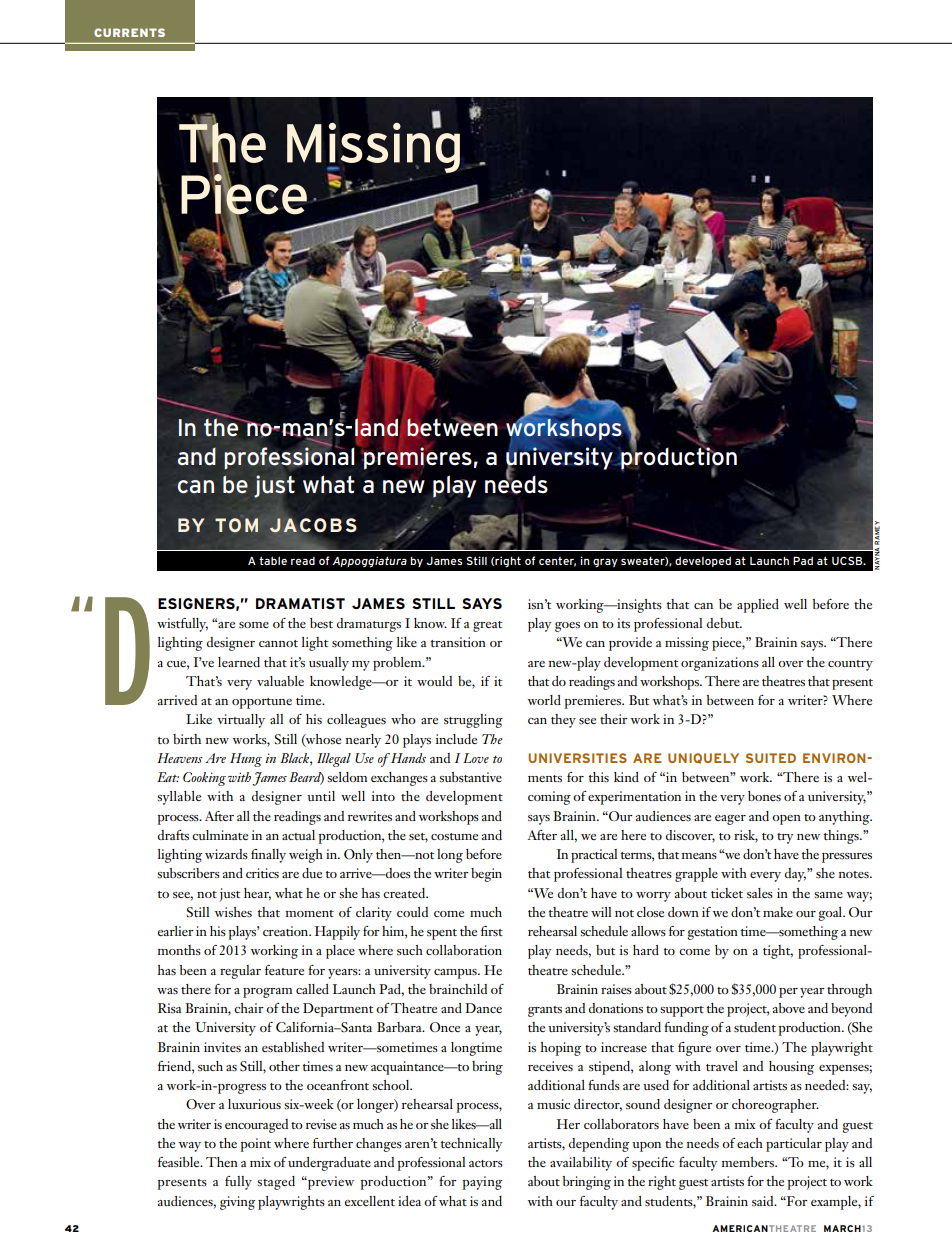  I want to click on gray, so click(605, 562).
